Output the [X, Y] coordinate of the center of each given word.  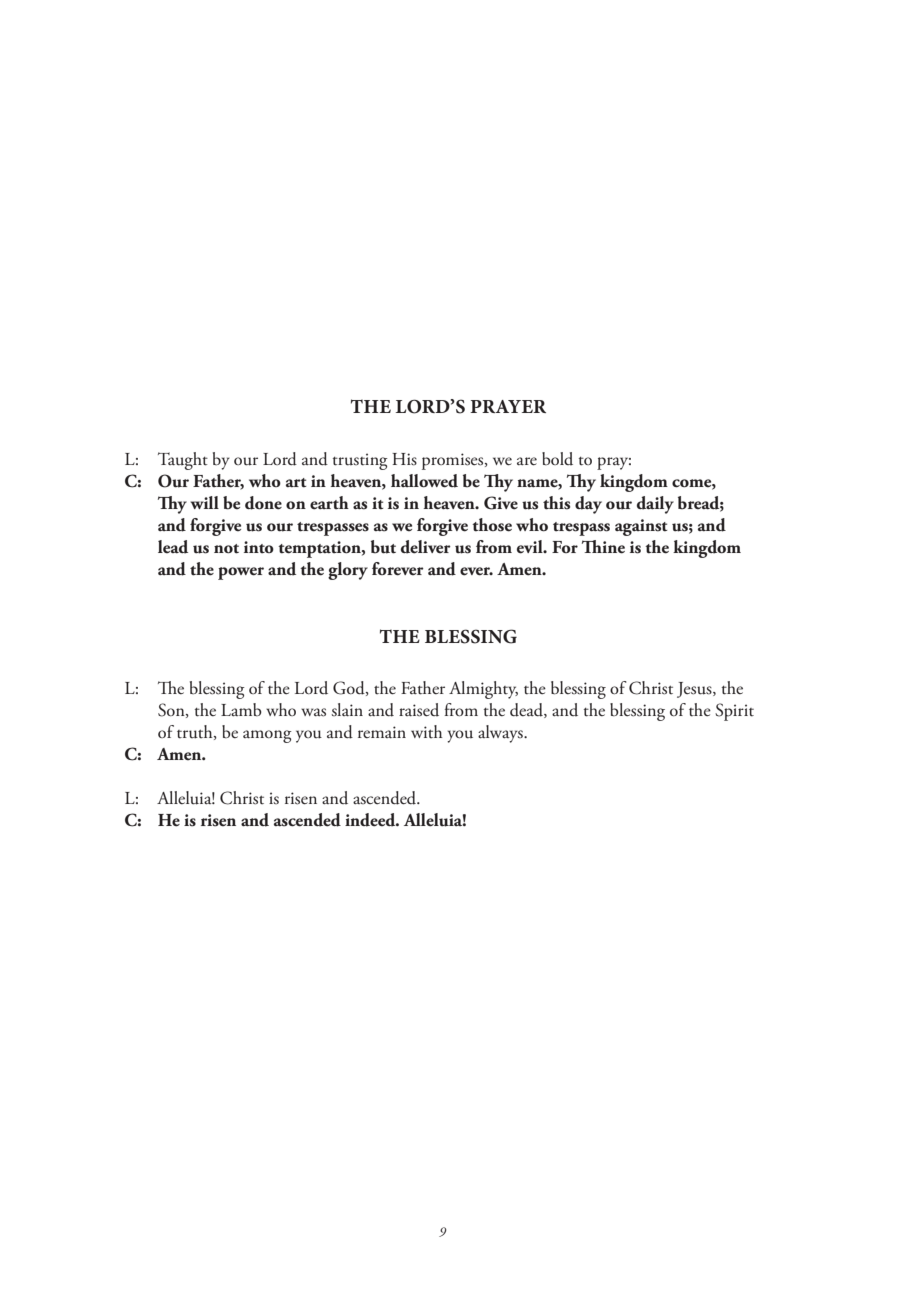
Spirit [734, 712]
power [241, 573]
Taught [183, 461]
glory [348, 571]
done [263, 503]
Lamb [241, 710]
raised [419, 710]
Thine [603, 547]
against [641, 527]
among [267, 736]
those [492, 525]
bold [557, 459]
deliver [426, 547]
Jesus [695, 690]
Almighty [483, 690]
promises [454, 461]
